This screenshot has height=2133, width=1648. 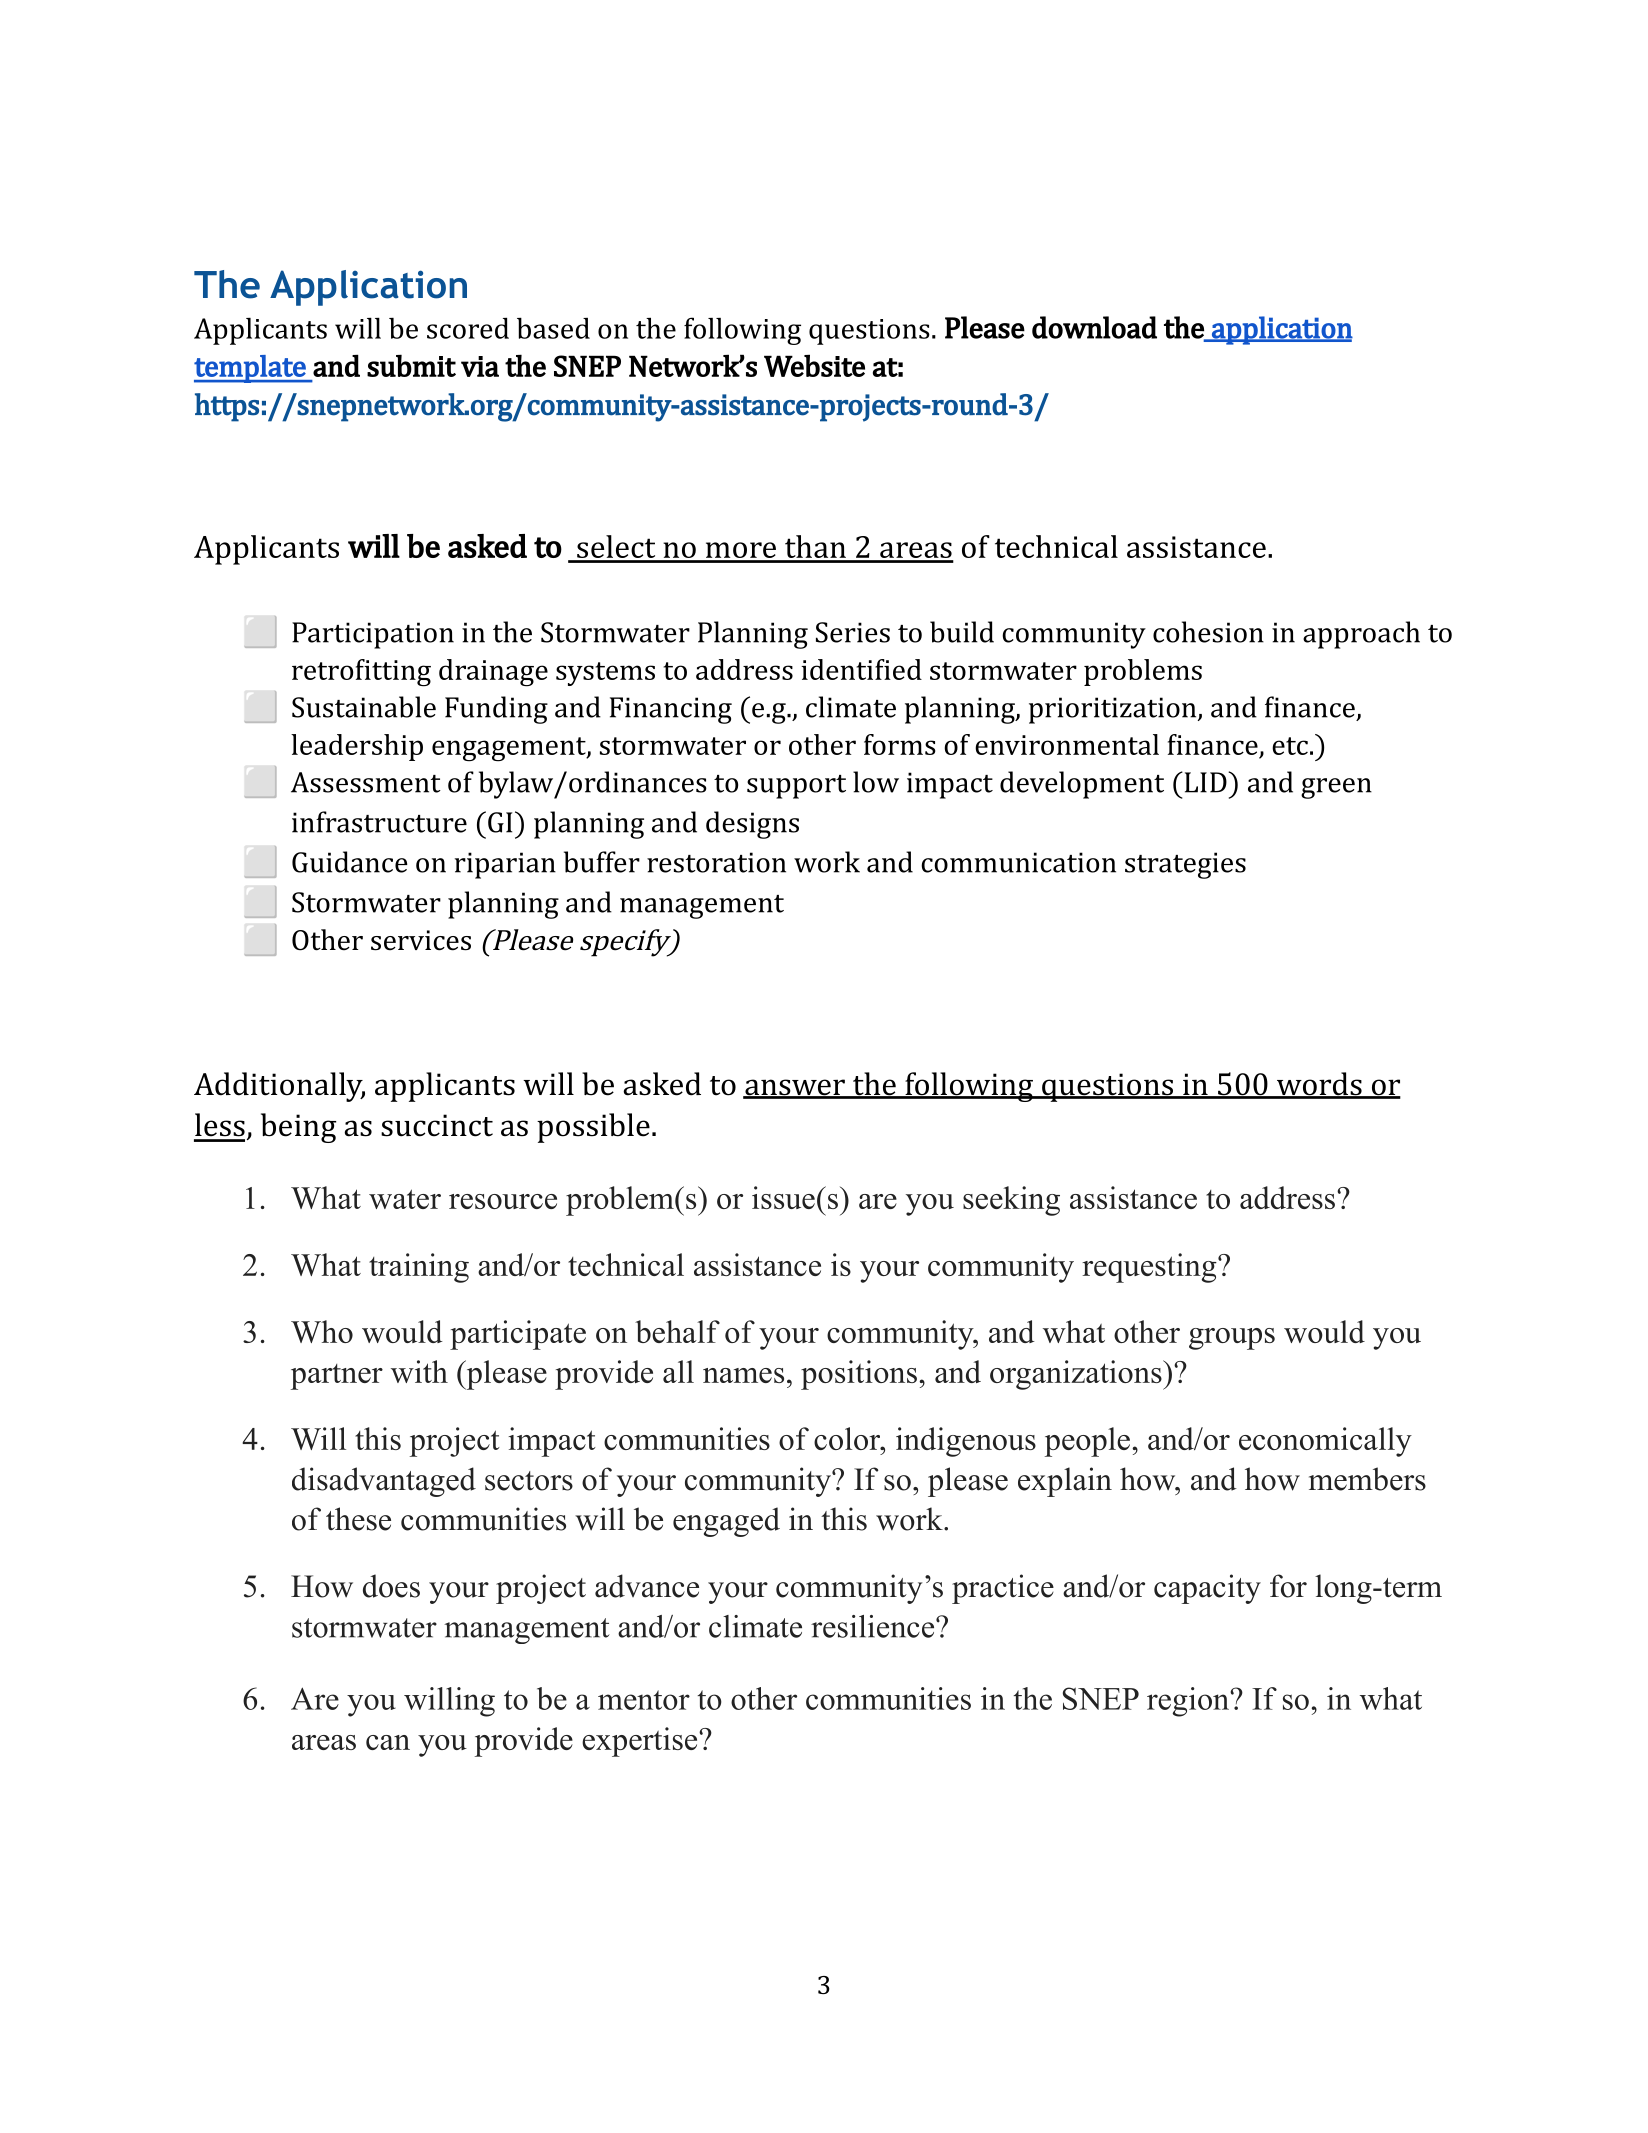 What do you see at coordinates (1189, 1702) in the screenshot?
I see `region` at bounding box center [1189, 1702].
